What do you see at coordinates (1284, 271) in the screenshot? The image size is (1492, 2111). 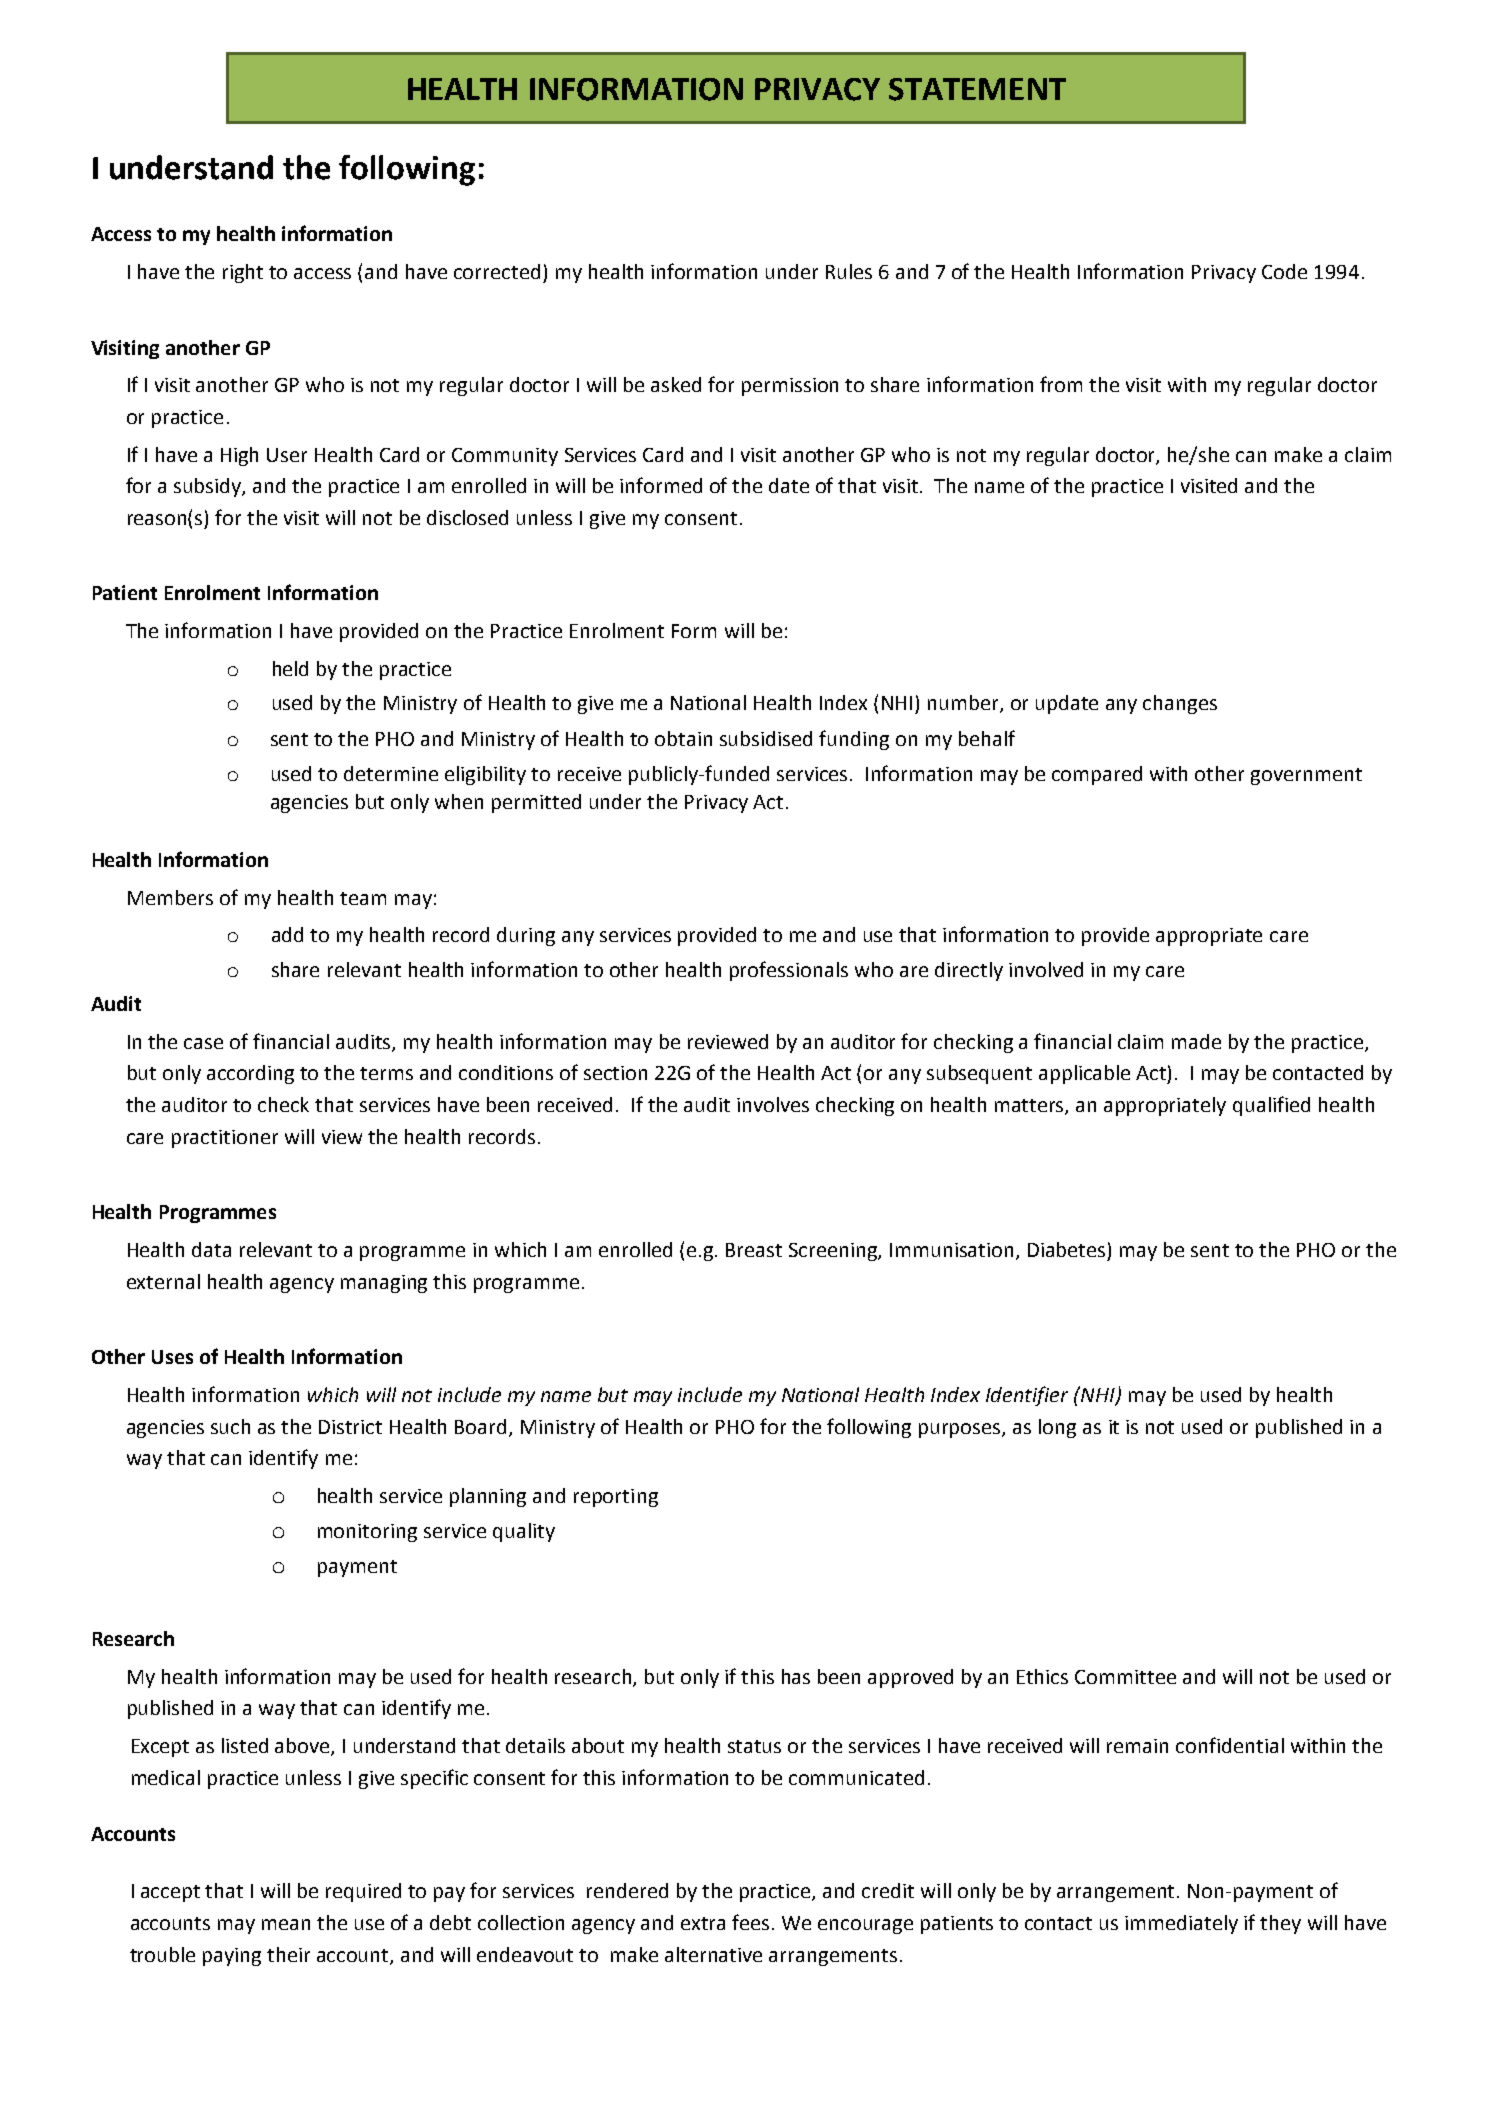 I see `Code` at bounding box center [1284, 271].
